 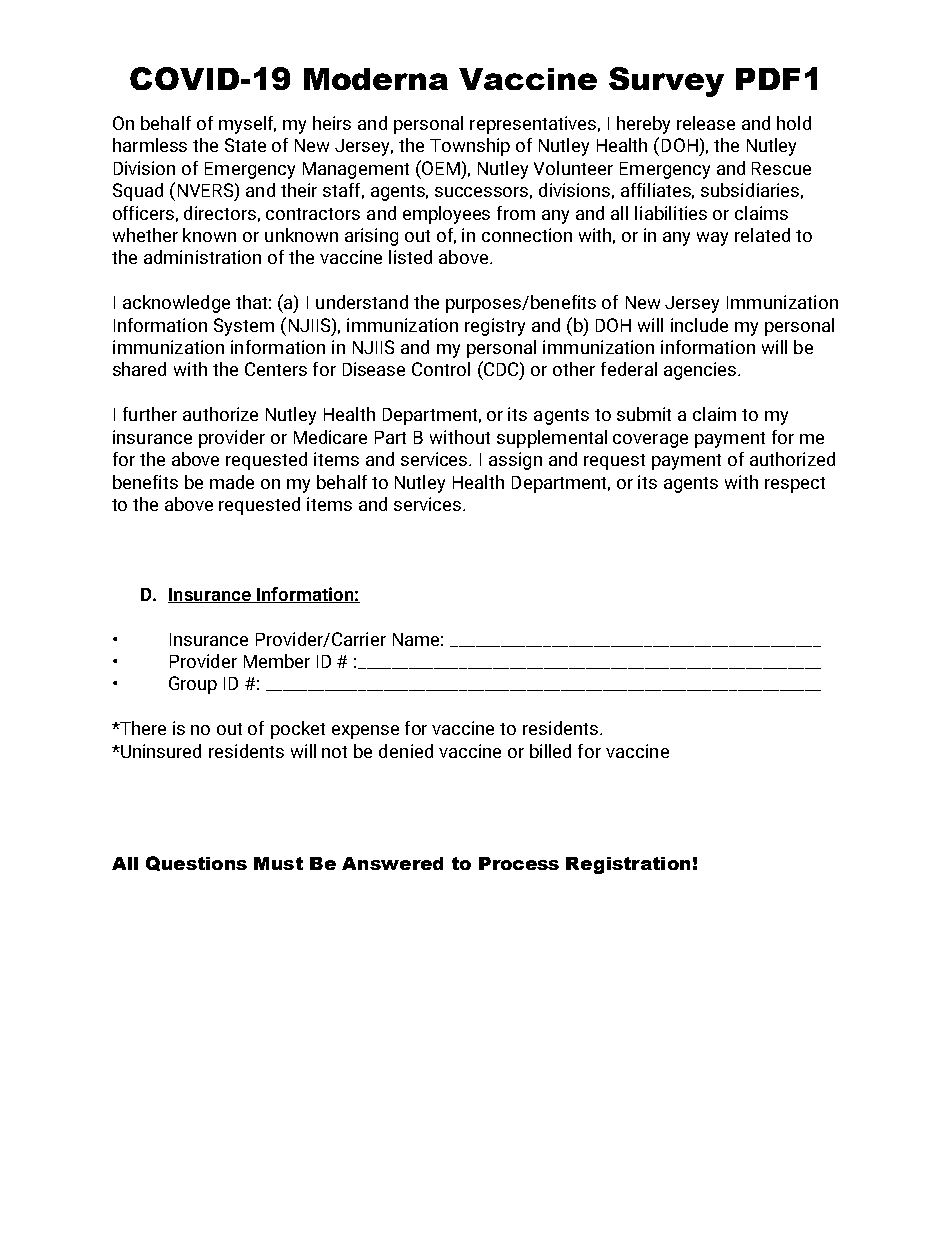 I want to click on billed, so click(x=550, y=751).
